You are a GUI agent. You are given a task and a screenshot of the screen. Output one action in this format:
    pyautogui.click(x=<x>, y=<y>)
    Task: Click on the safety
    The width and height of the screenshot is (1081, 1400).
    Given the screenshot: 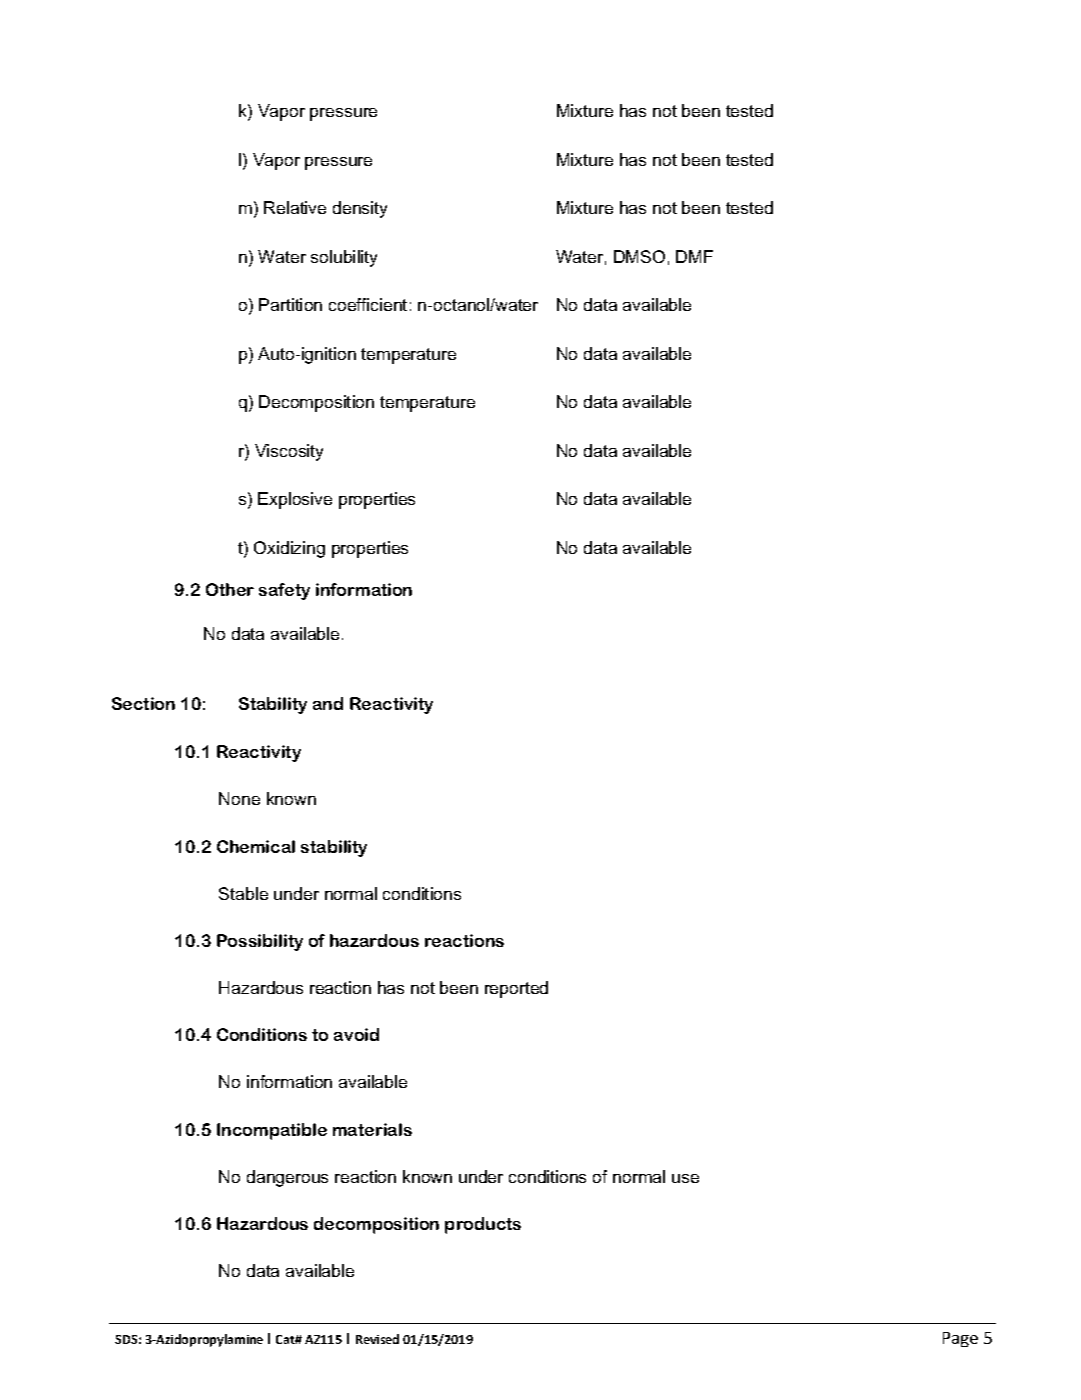 What is the action you would take?
    pyautogui.click(x=284, y=591)
